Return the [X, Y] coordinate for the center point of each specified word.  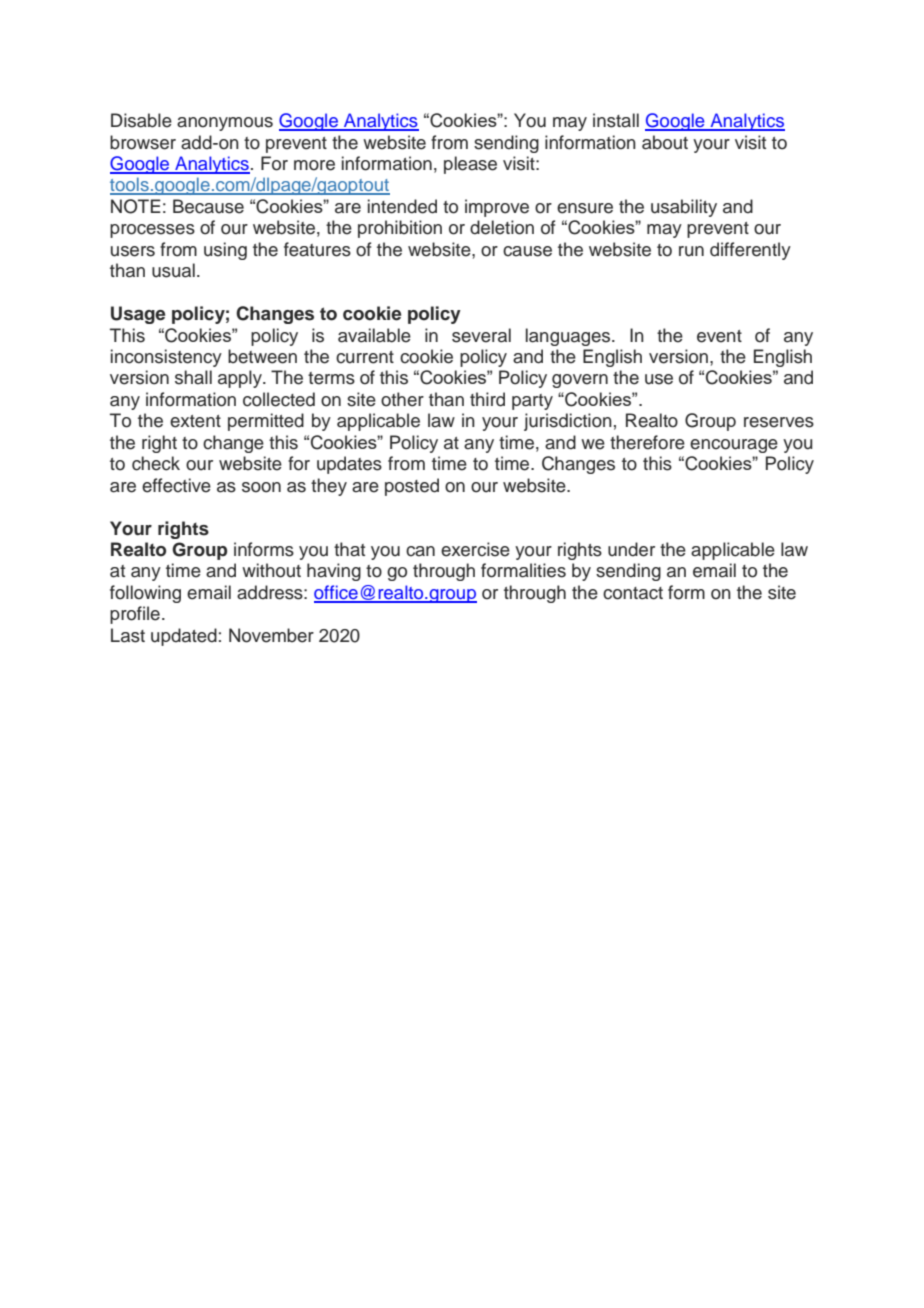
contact [633, 593]
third [487, 399]
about [665, 142]
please [470, 165]
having [334, 572]
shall [193, 377]
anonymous [225, 124]
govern [580, 381]
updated [184, 637]
